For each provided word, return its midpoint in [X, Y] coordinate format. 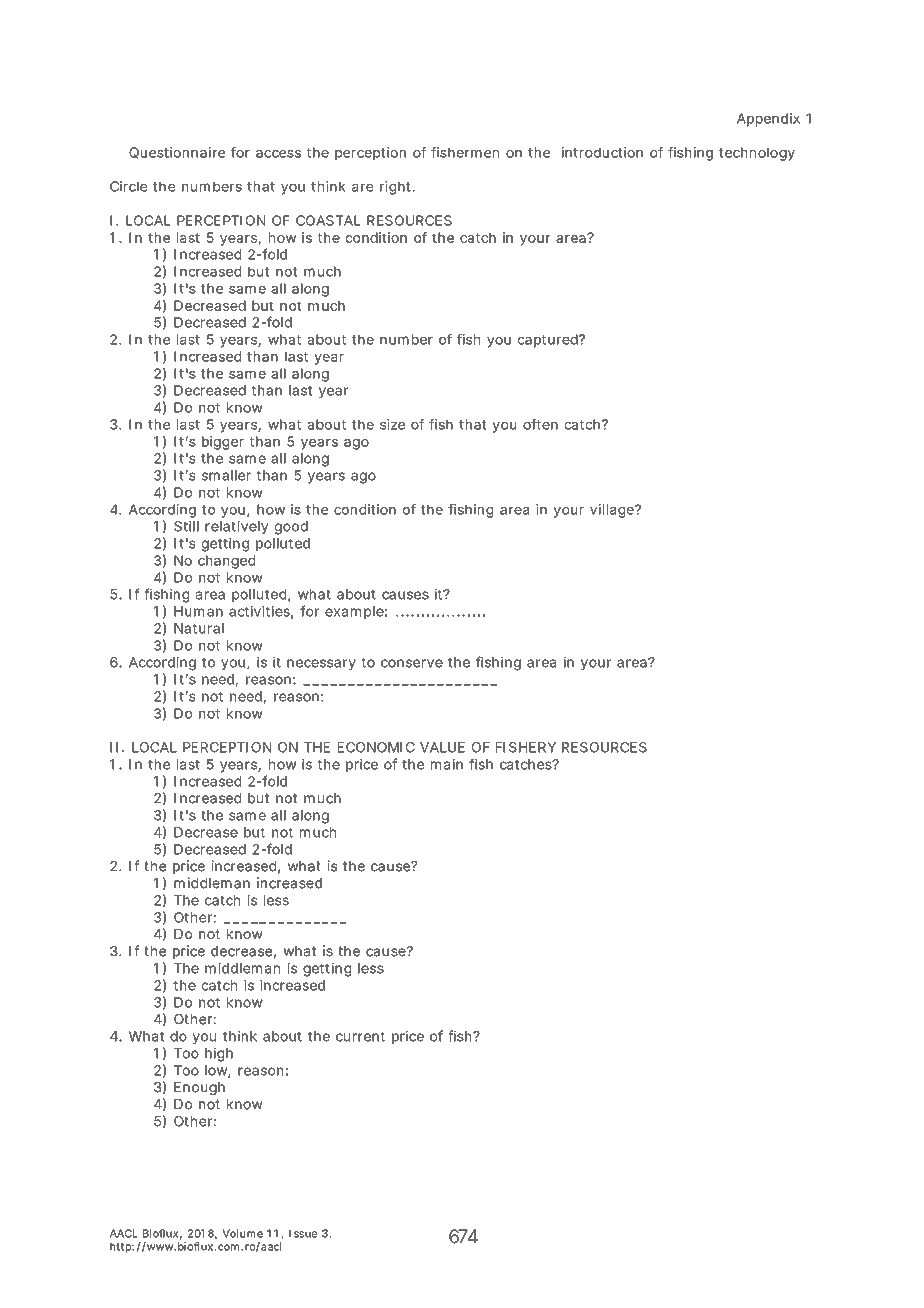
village [613, 511]
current [360, 1037]
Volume [243, 1233]
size [392, 424]
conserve [412, 663]
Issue [303, 1233]
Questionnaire [177, 153]
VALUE [442, 747]
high [219, 1054]
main [447, 764]
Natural [199, 628]
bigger [223, 443]
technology [757, 154]
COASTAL [328, 220]
